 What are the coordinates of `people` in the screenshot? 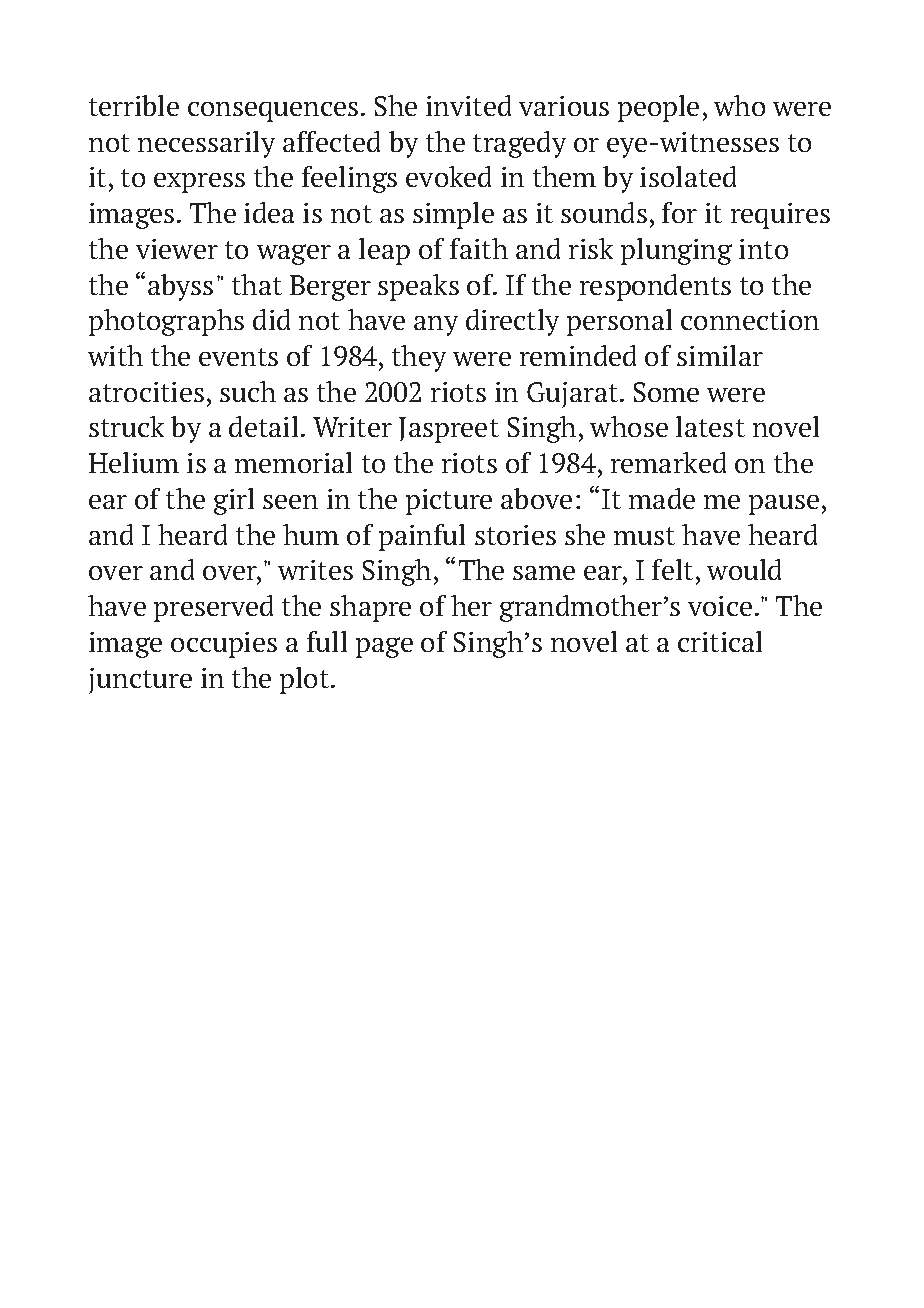 It's located at (658, 108).
